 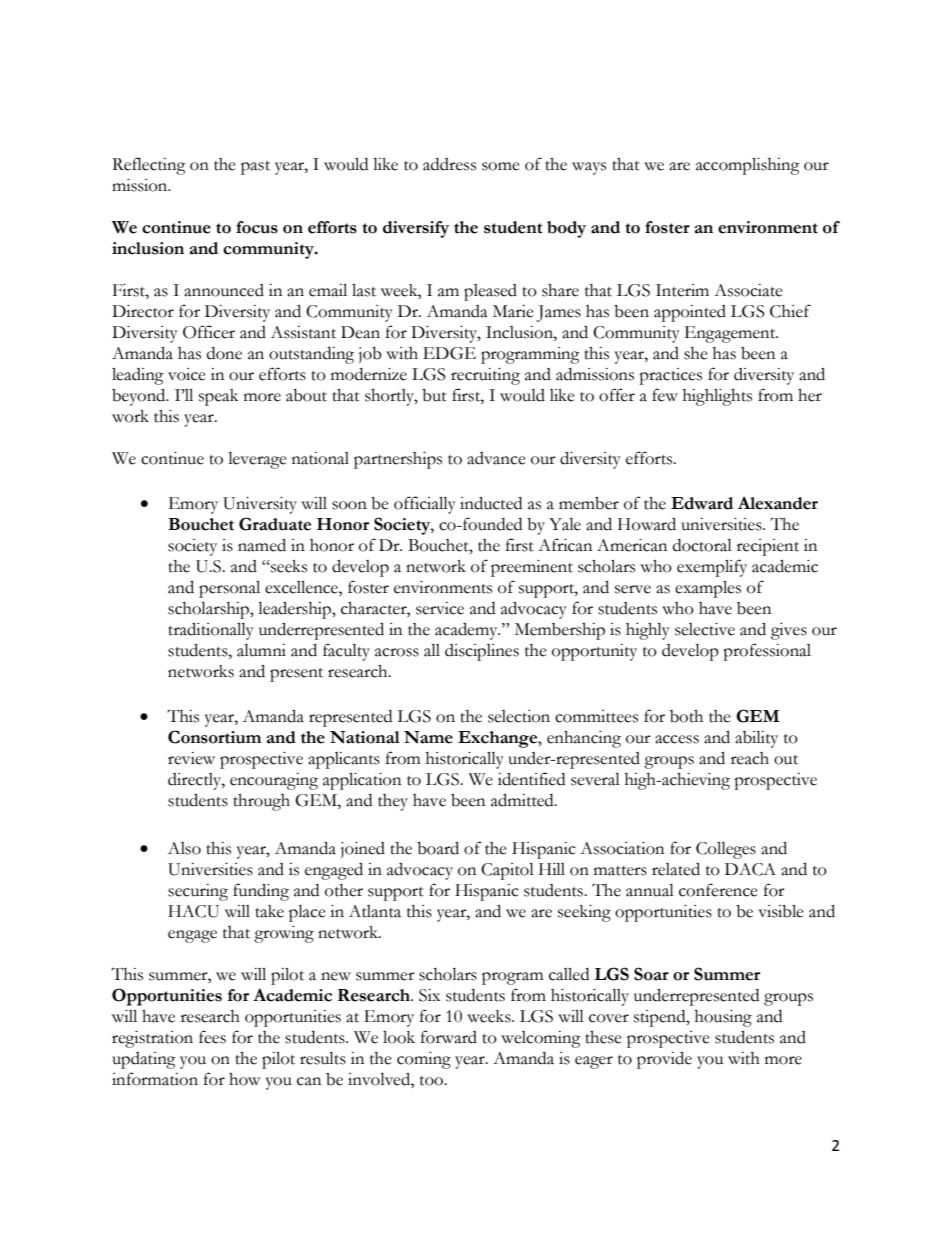 What do you see at coordinates (449, 1037) in the page?
I see `forward` at bounding box center [449, 1037].
